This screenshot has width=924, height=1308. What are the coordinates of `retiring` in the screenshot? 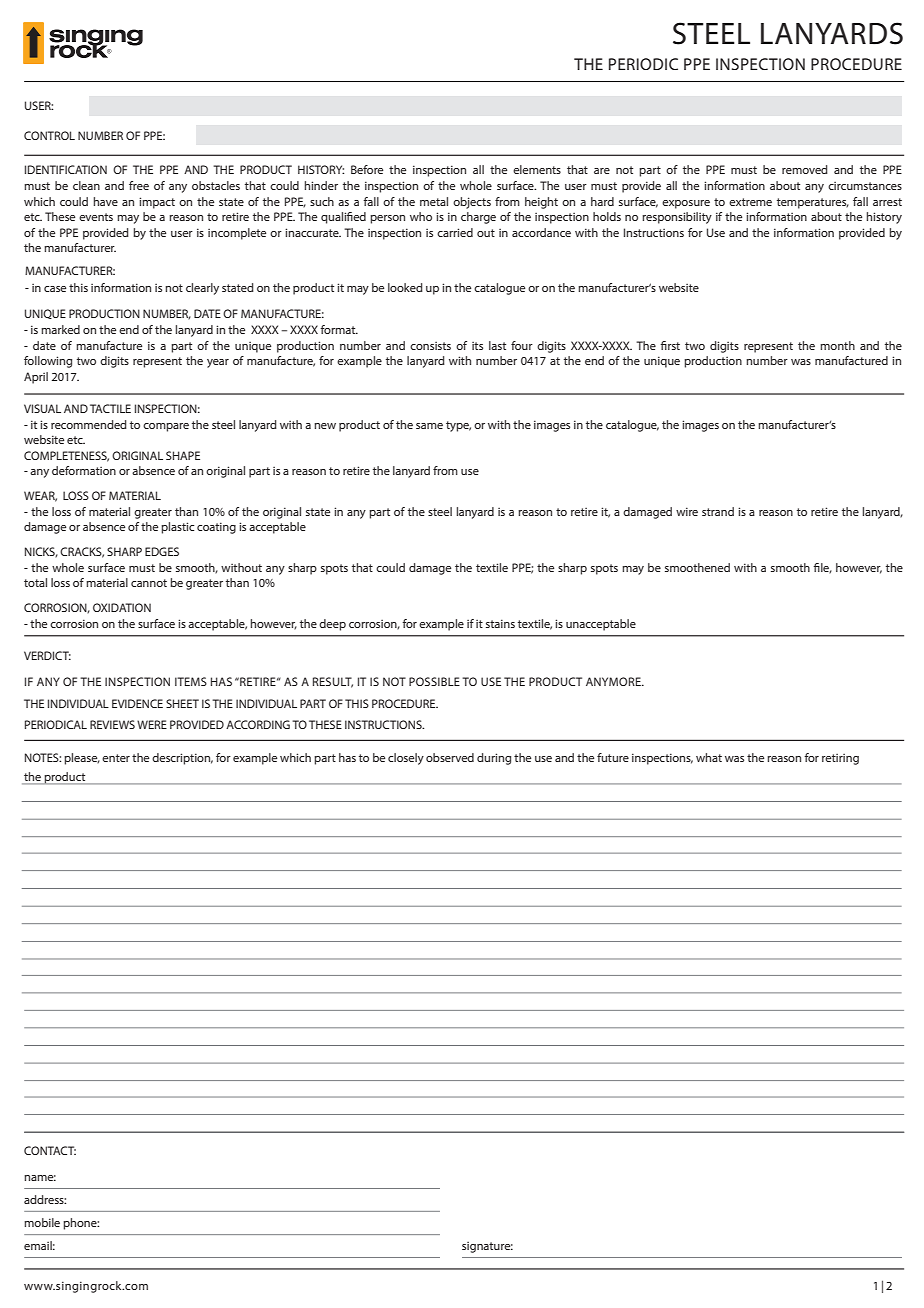 It's located at (840, 759).
